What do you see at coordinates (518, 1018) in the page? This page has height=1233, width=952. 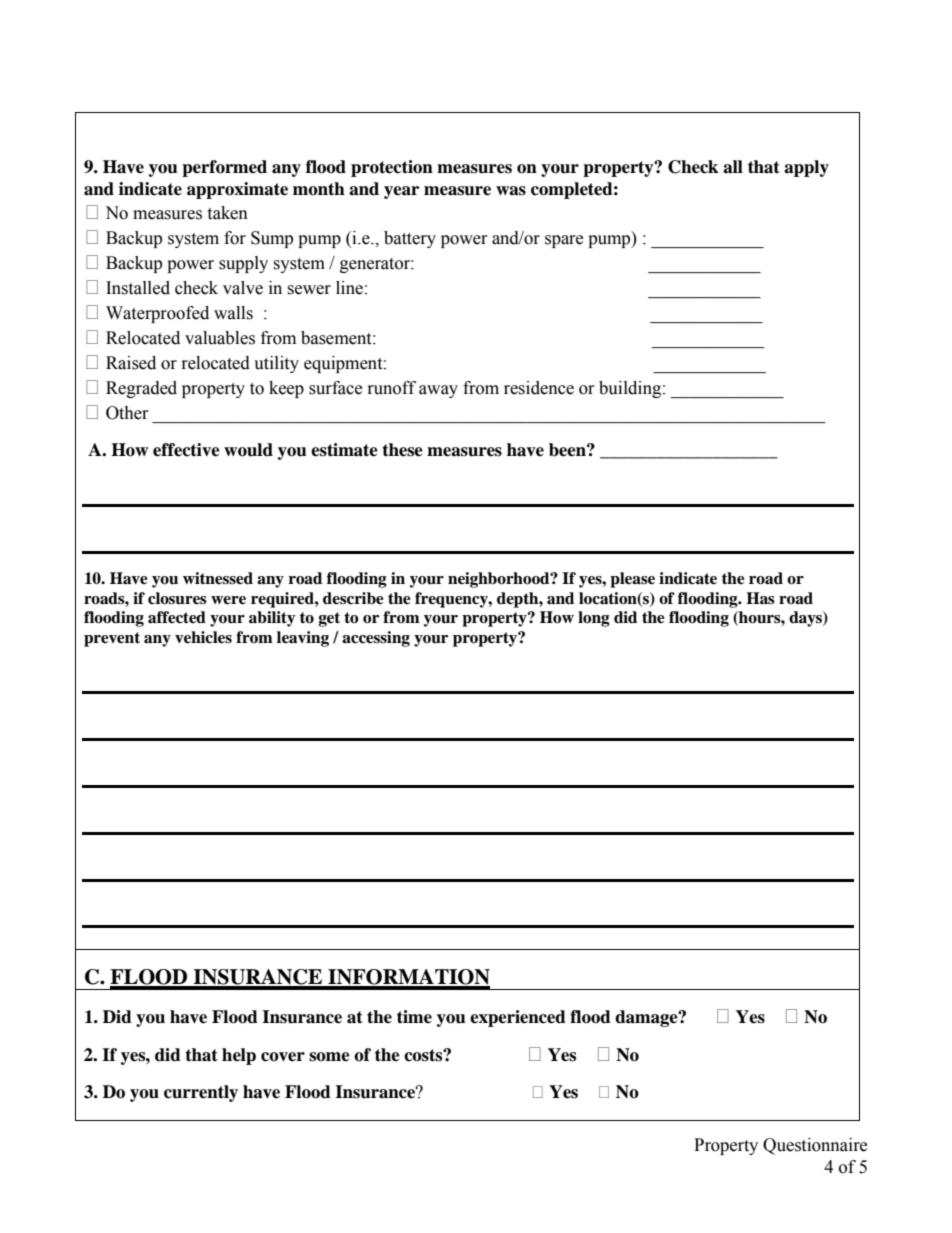 I see `experienced` at bounding box center [518, 1018].
